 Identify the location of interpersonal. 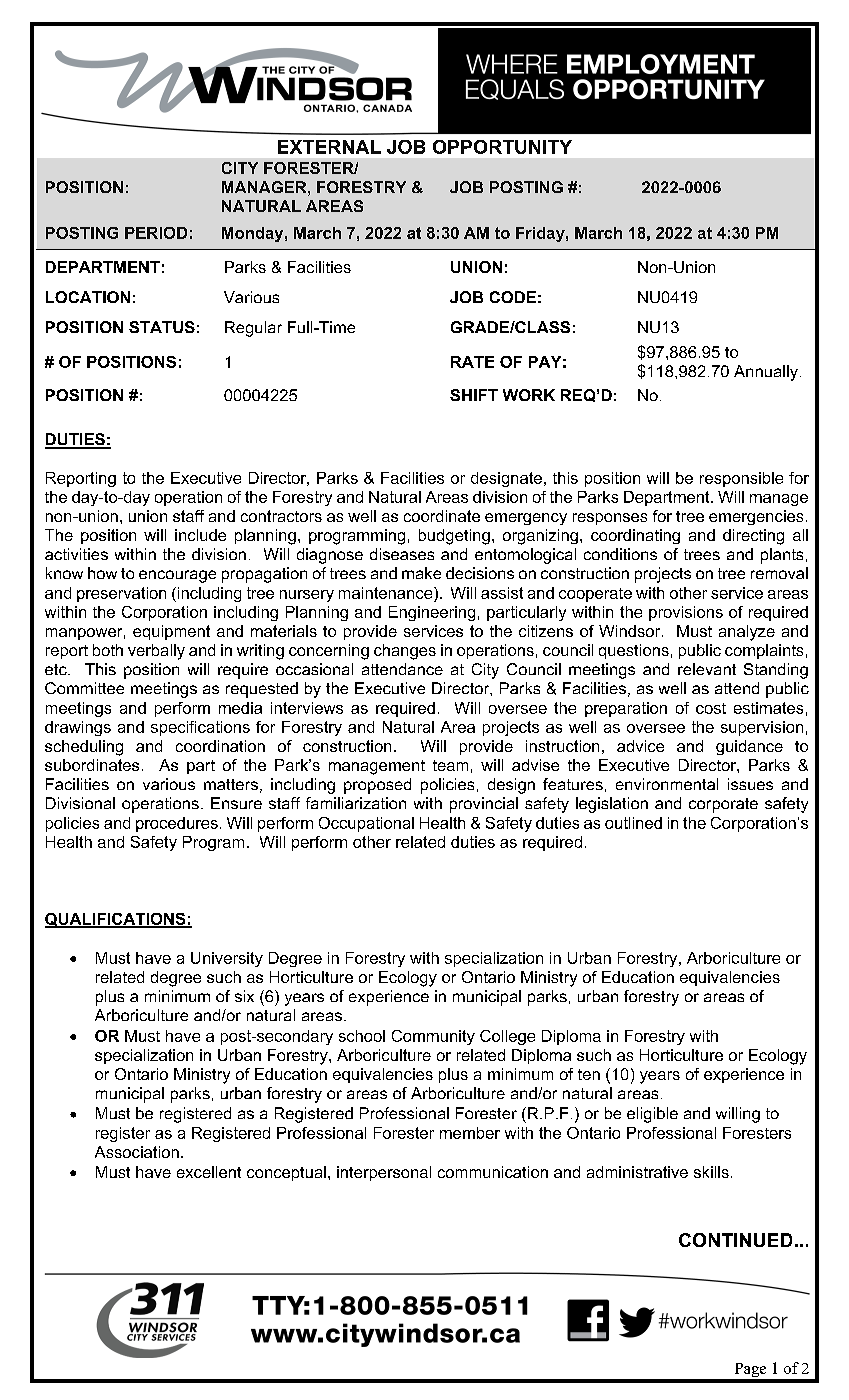
(384, 1173).
